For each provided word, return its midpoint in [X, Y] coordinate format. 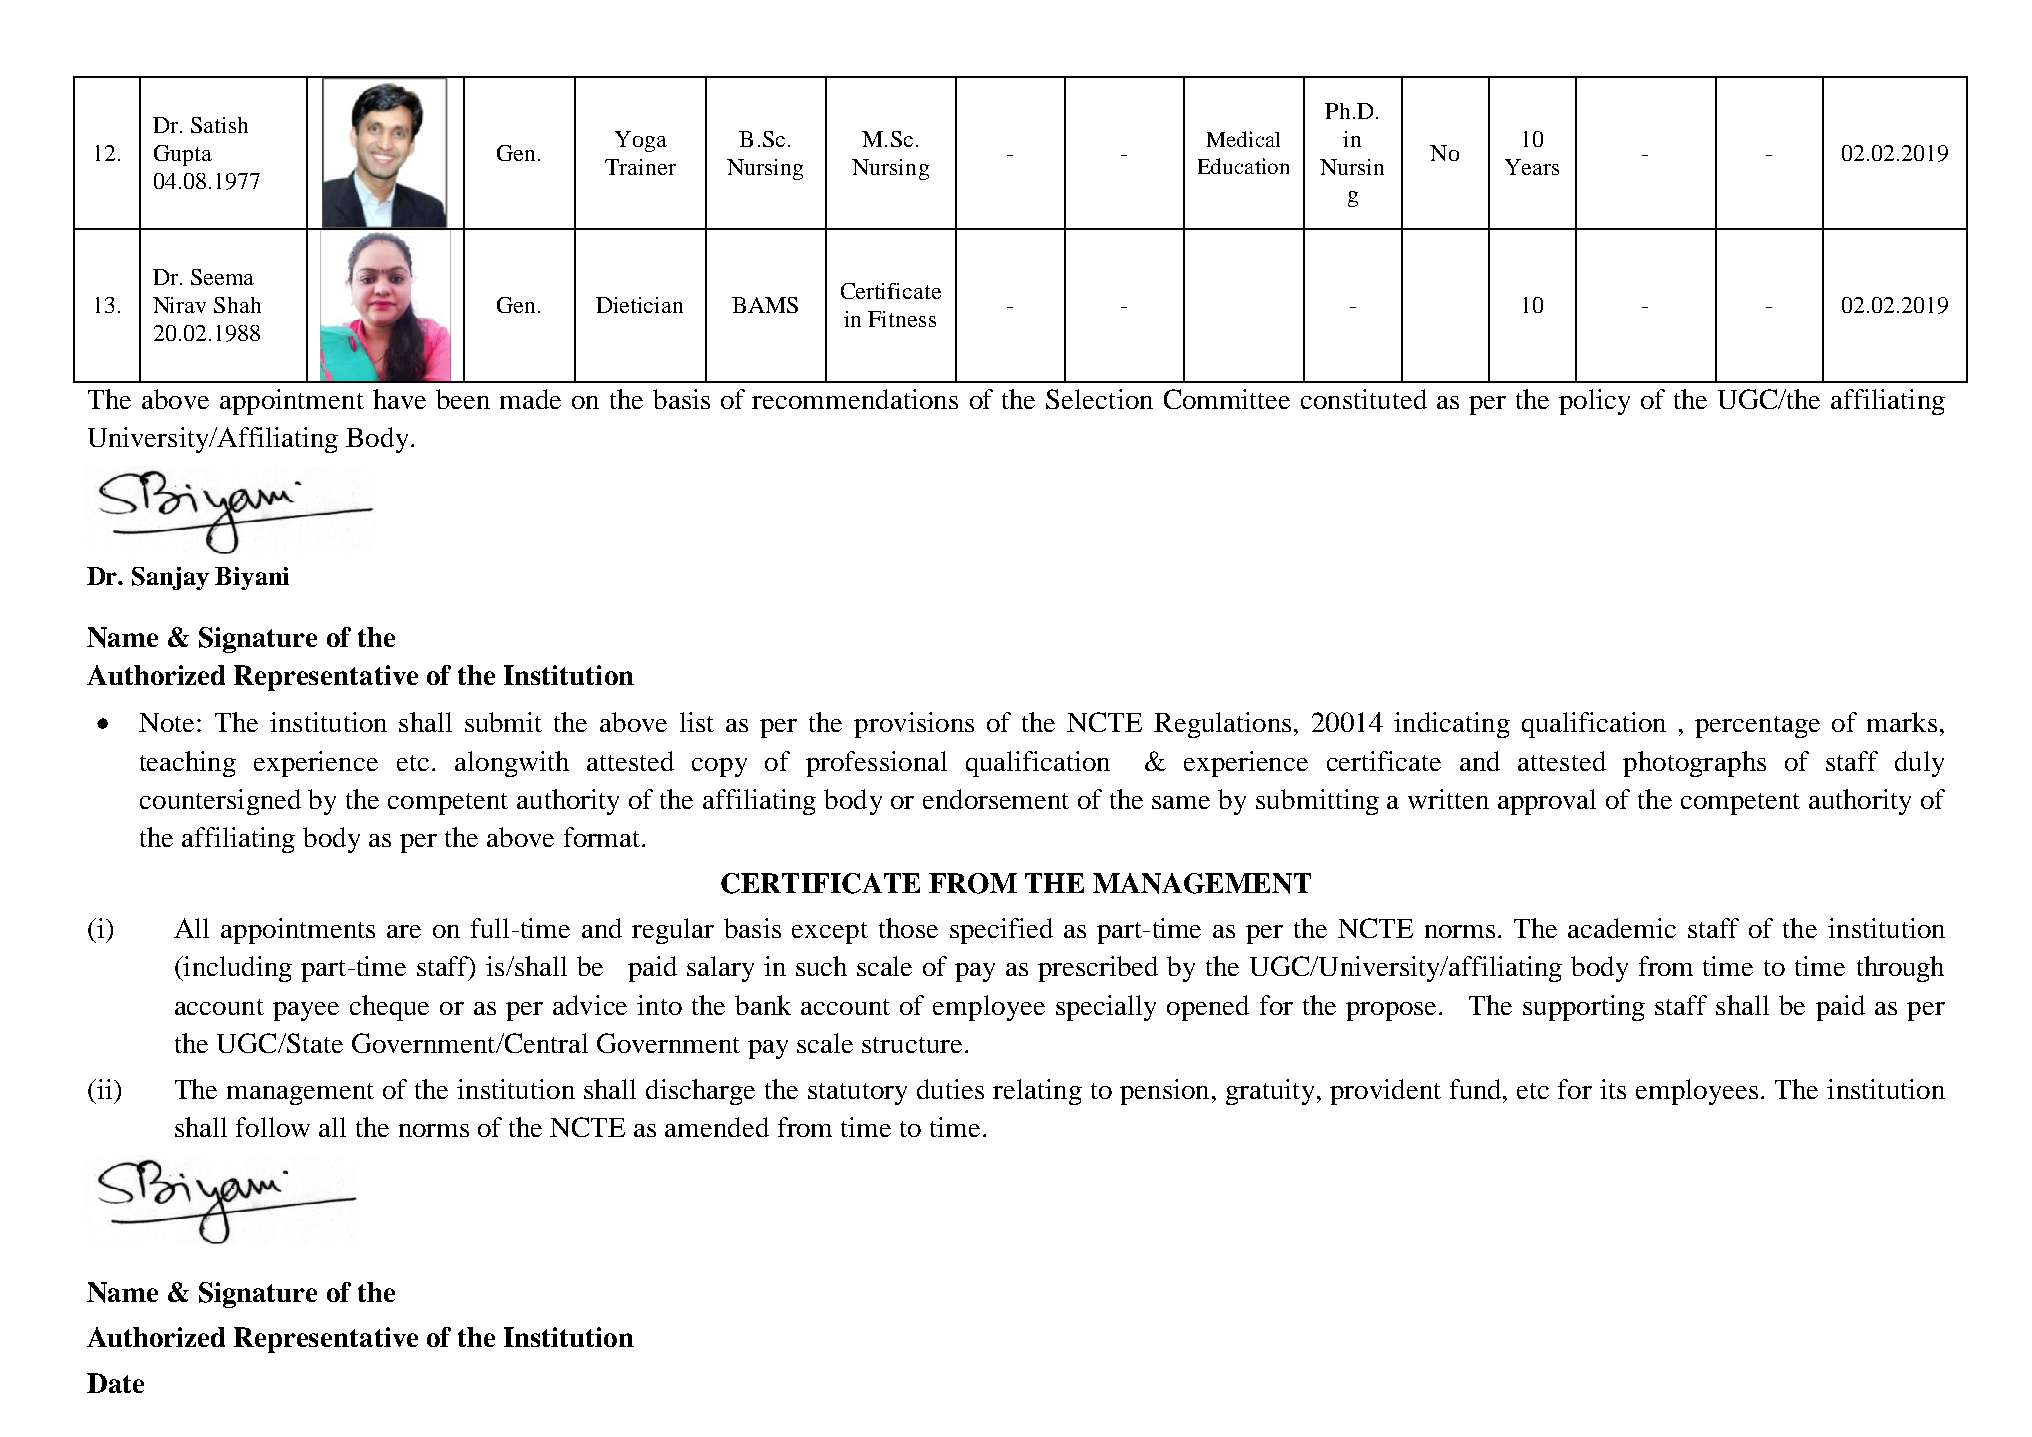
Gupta [183, 155]
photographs [1694, 764]
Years [1532, 167]
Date [115, 1383]
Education [1243, 166]
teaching [188, 764]
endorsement [996, 799]
